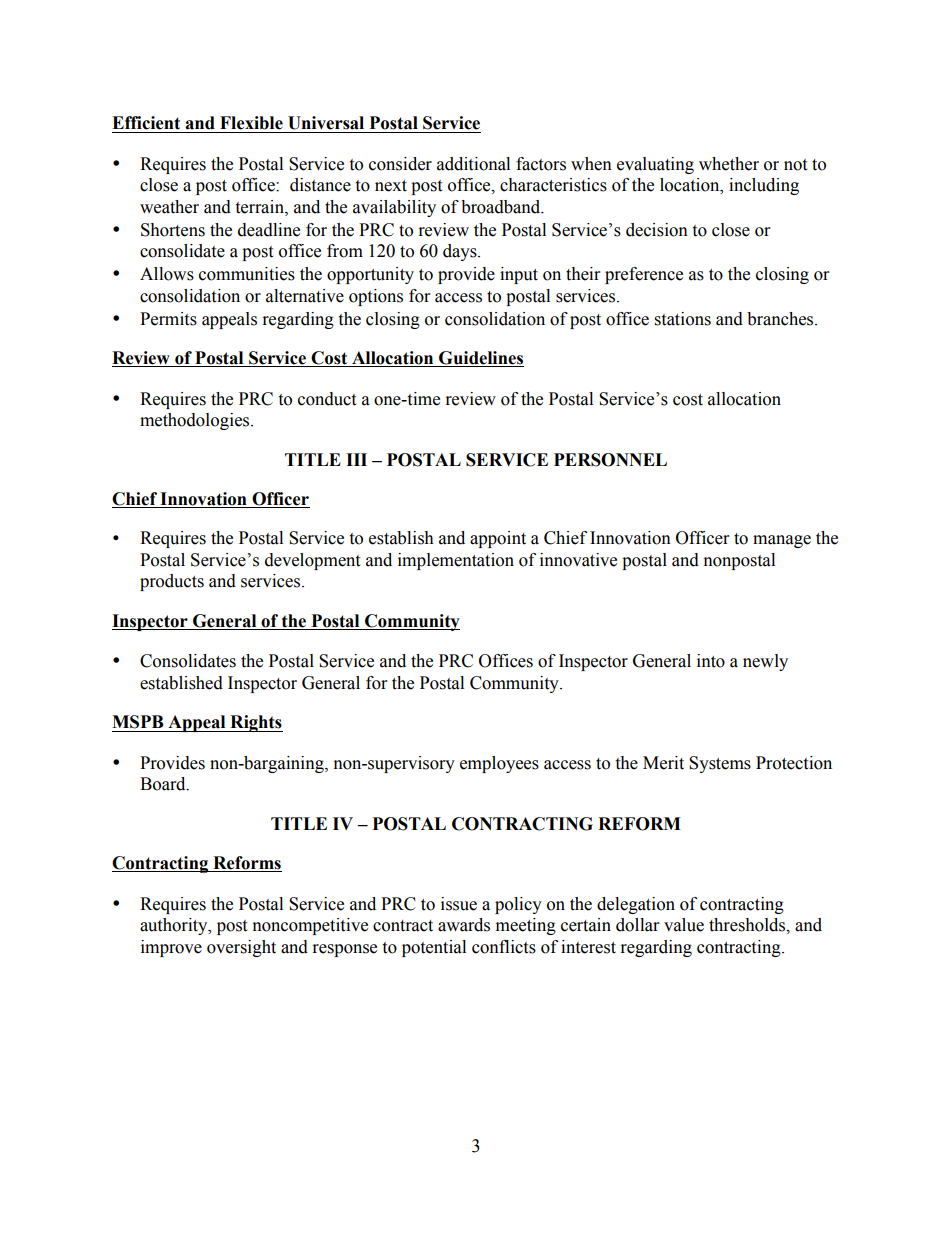 The height and width of the screenshot is (1233, 952). Describe the element at coordinates (241, 948) in the screenshot. I see `oversight` at that location.
